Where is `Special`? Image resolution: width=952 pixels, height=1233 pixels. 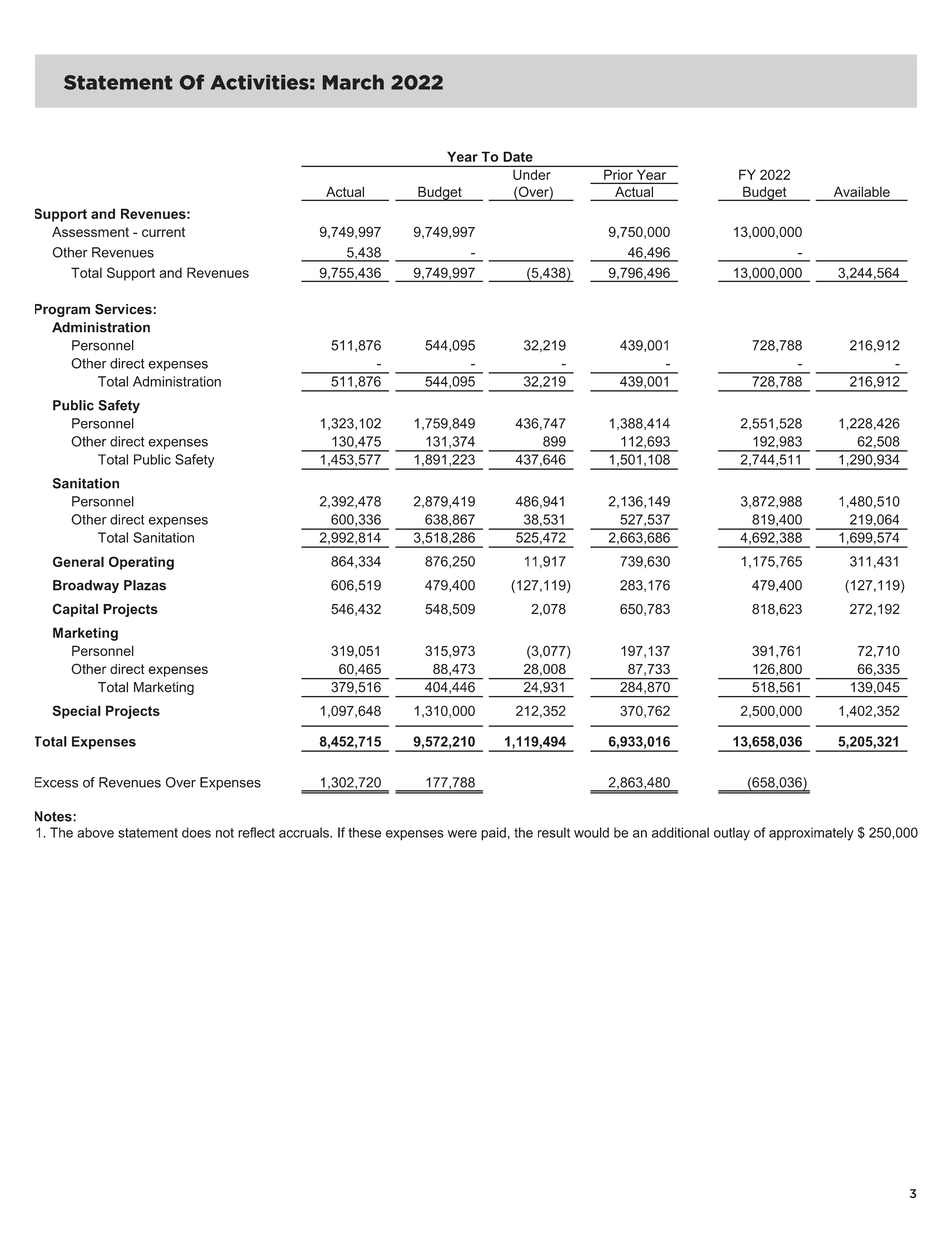 Special is located at coordinates (77, 712).
